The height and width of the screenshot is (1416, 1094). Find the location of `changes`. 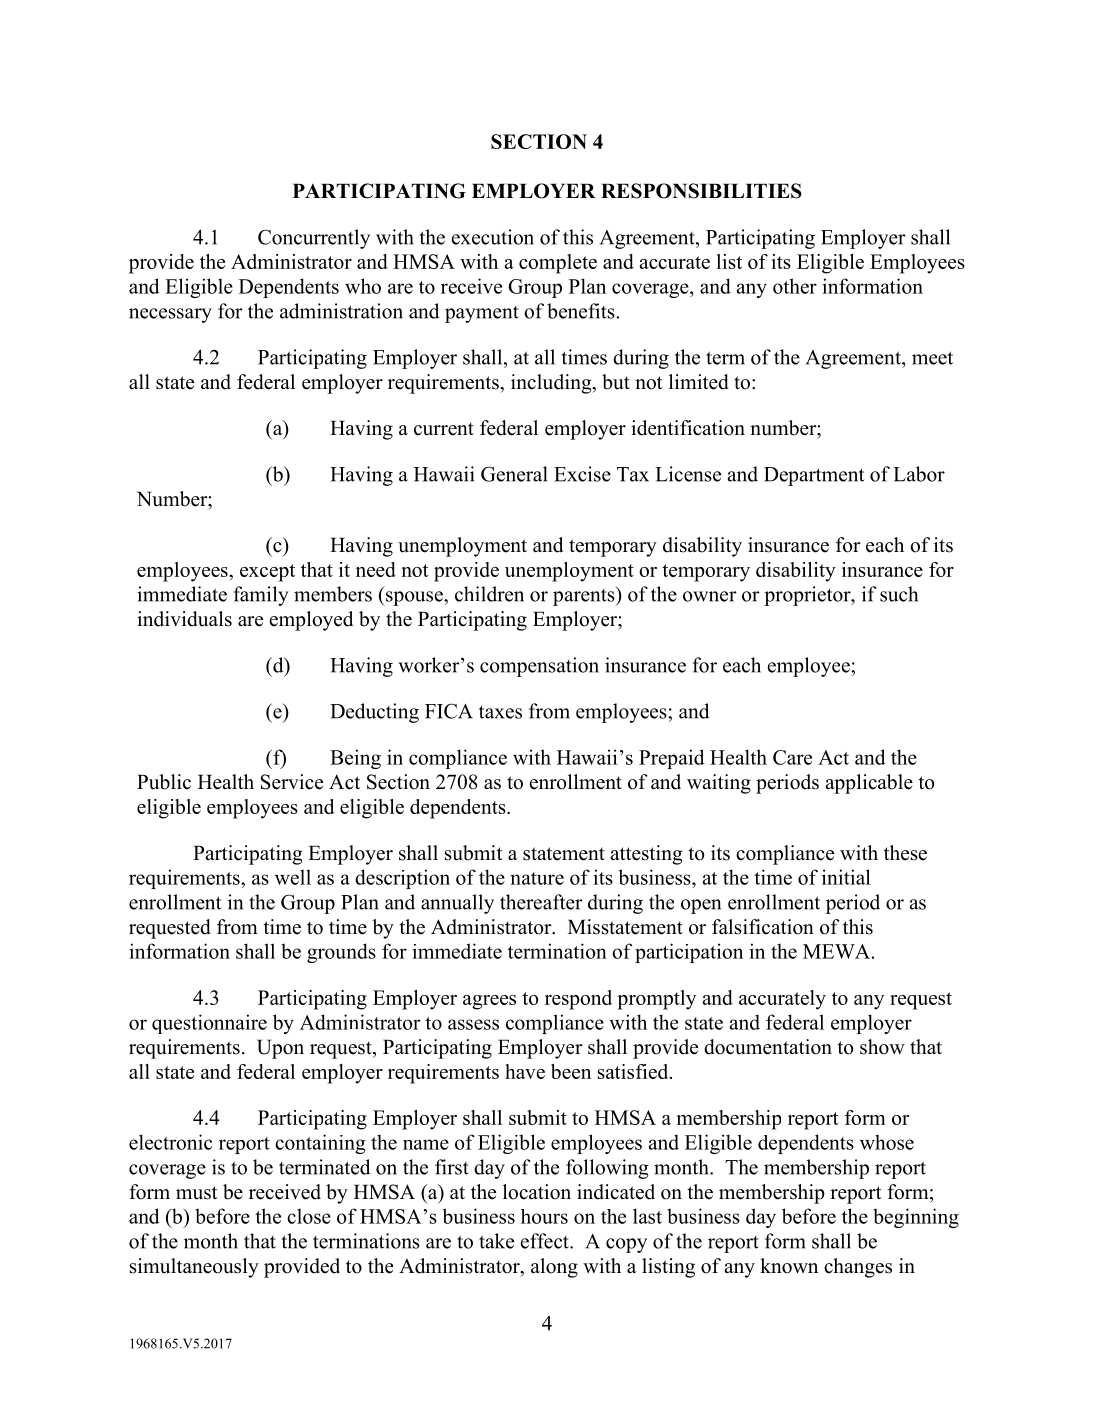

changes is located at coordinates (858, 1268).
